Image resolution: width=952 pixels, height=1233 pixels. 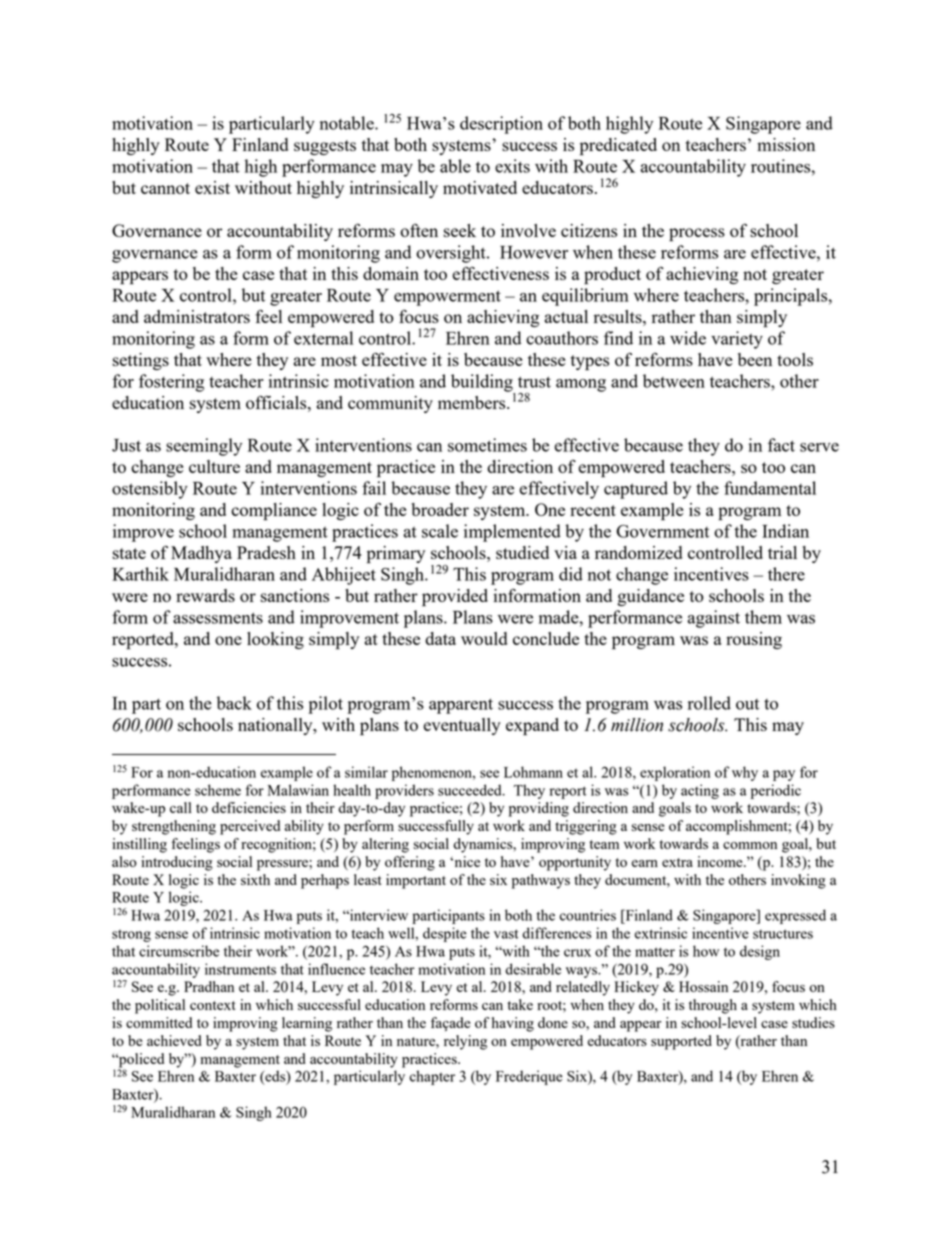 I want to click on achieved, so click(x=174, y=1040).
